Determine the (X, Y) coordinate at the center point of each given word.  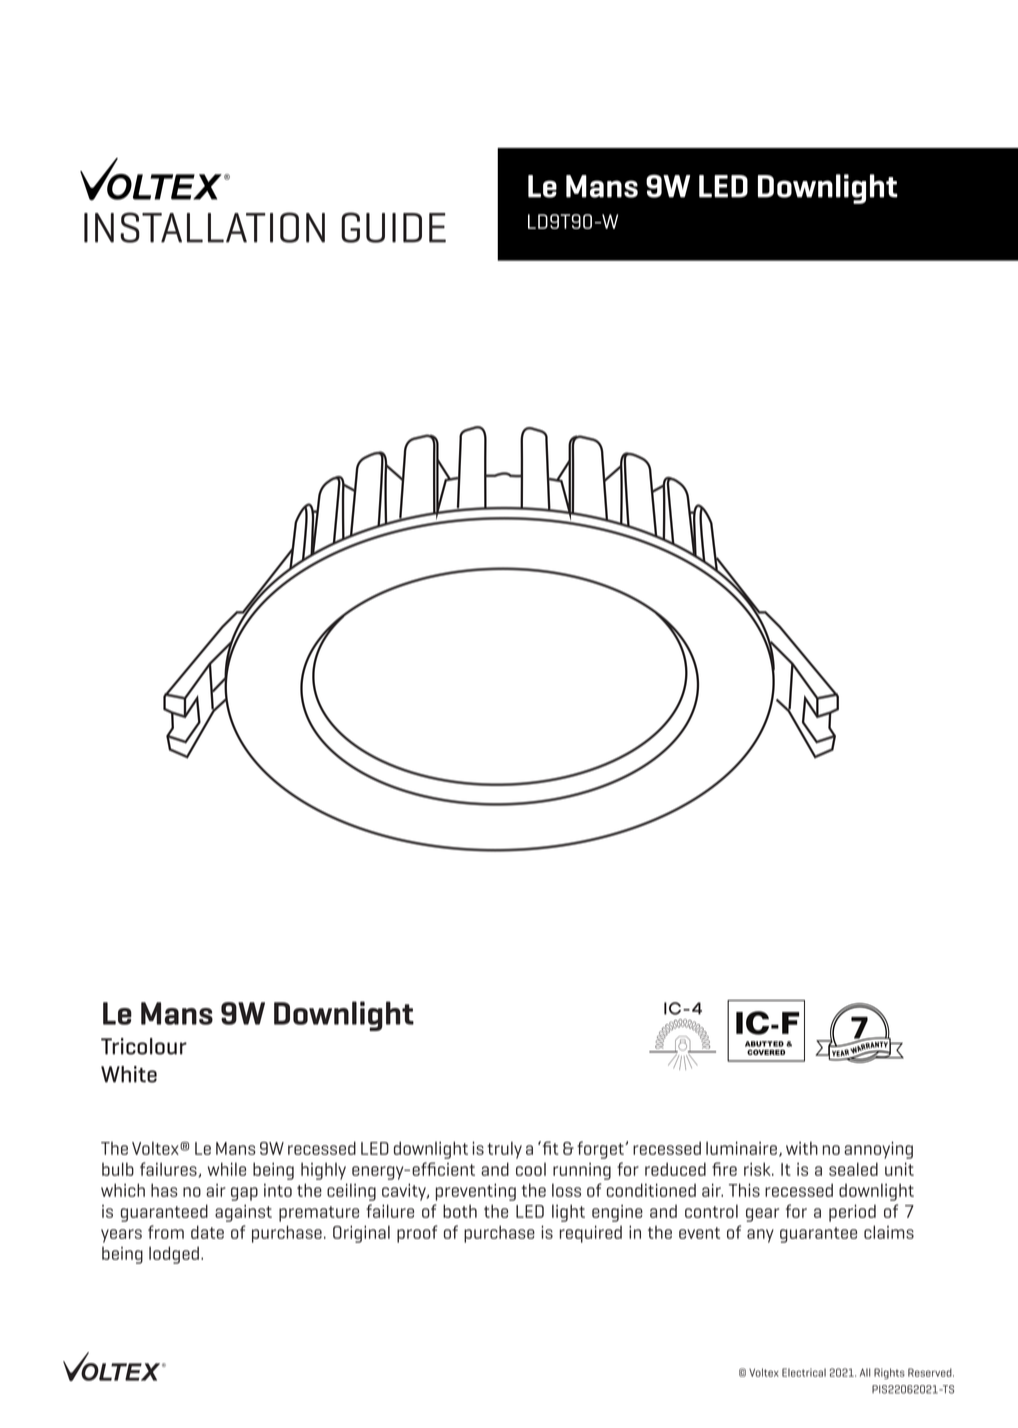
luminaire (741, 1148)
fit (549, 1148)
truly (504, 1150)
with (802, 1148)
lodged (174, 1255)
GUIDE (393, 227)
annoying (878, 1150)
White (129, 1074)
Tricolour (144, 1046)
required (591, 1234)
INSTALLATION (204, 227)
